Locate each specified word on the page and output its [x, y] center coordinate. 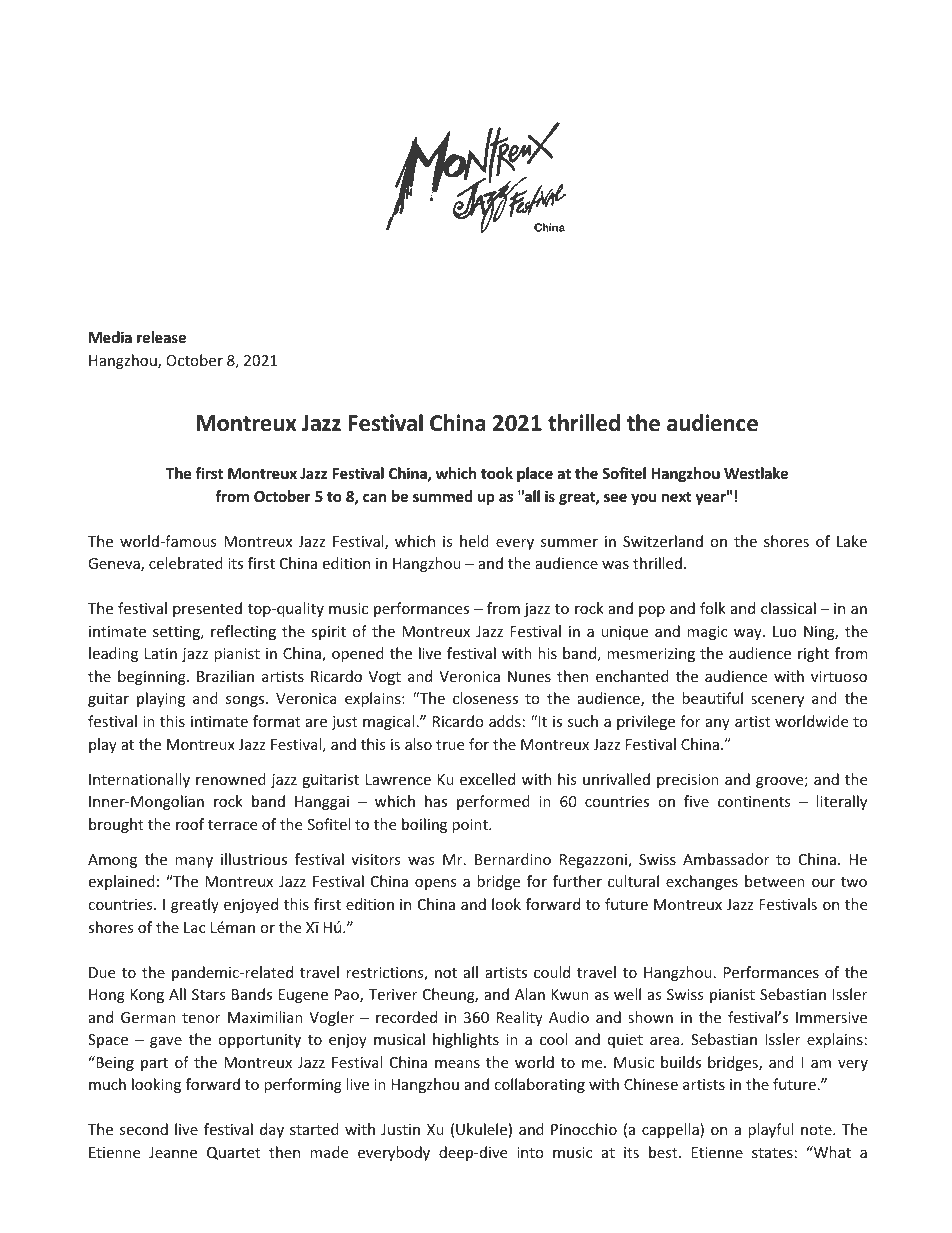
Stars [209, 994]
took [497, 473]
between [775, 881]
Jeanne [173, 1152]
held [474, 541]
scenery [777, 701]
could [552, 972]
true [450, 745]
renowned [231, 779]
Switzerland [663, 541]
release [161, 337]
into [530, 1152]
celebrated [186, 563]
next [677, 497]
